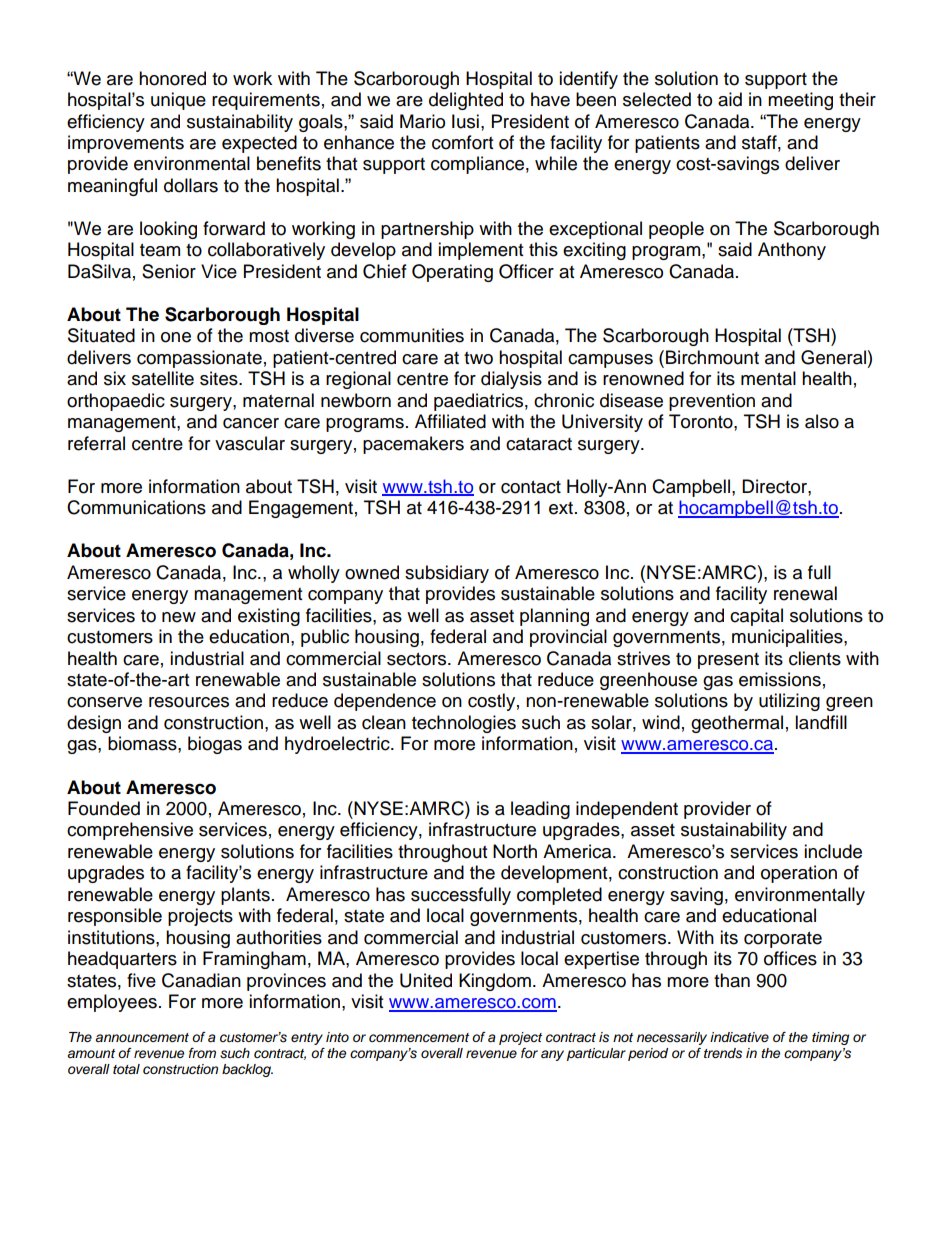  What do you see at coordinates (466, 101) in the page?
I see `delighted` at bounding box center [466, 101].
